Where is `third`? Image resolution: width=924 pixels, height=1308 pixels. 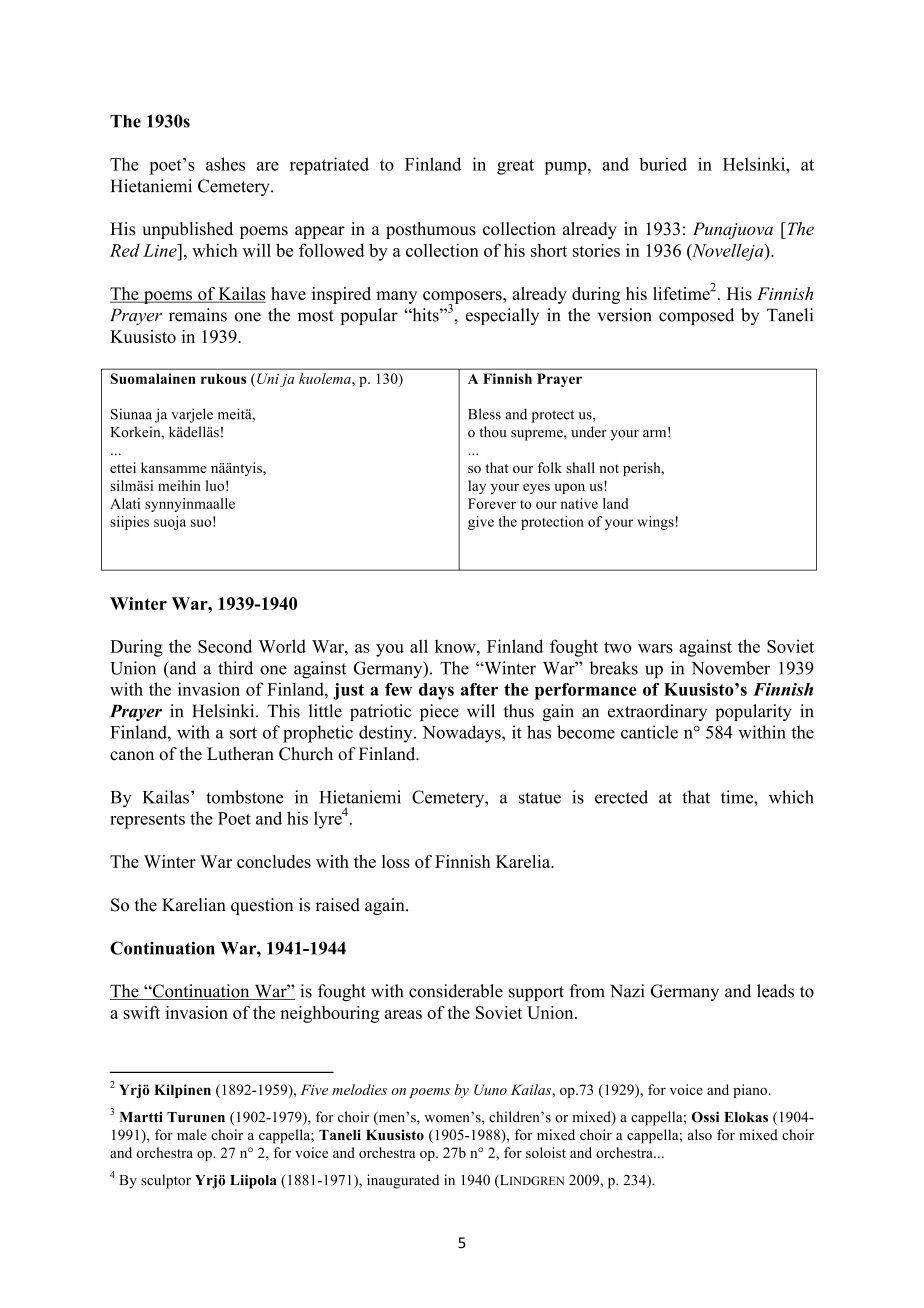
third is located at coordinates (235, 668).
